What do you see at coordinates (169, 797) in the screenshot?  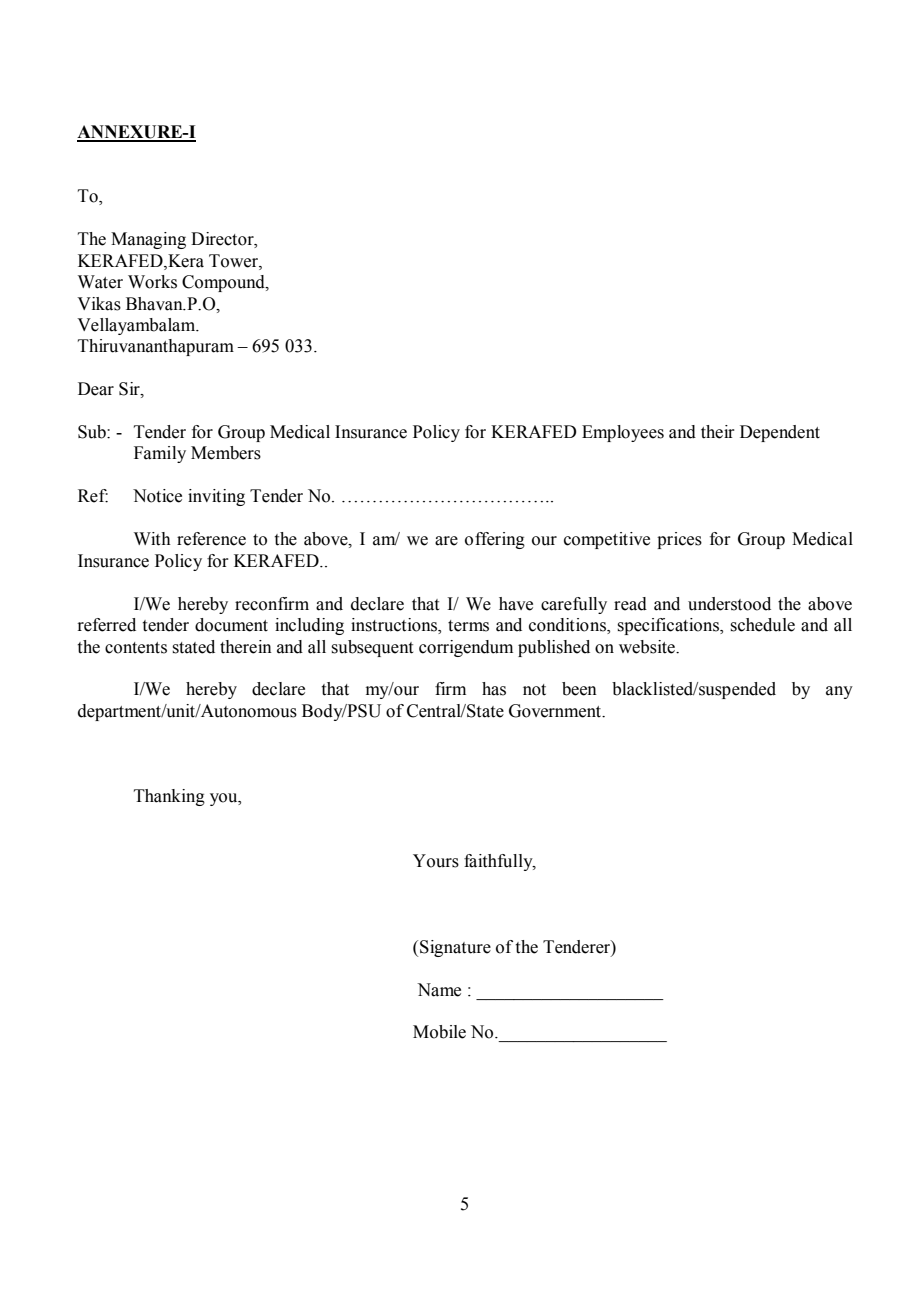 I see `Thanking` at bounding box center [169, 797].
